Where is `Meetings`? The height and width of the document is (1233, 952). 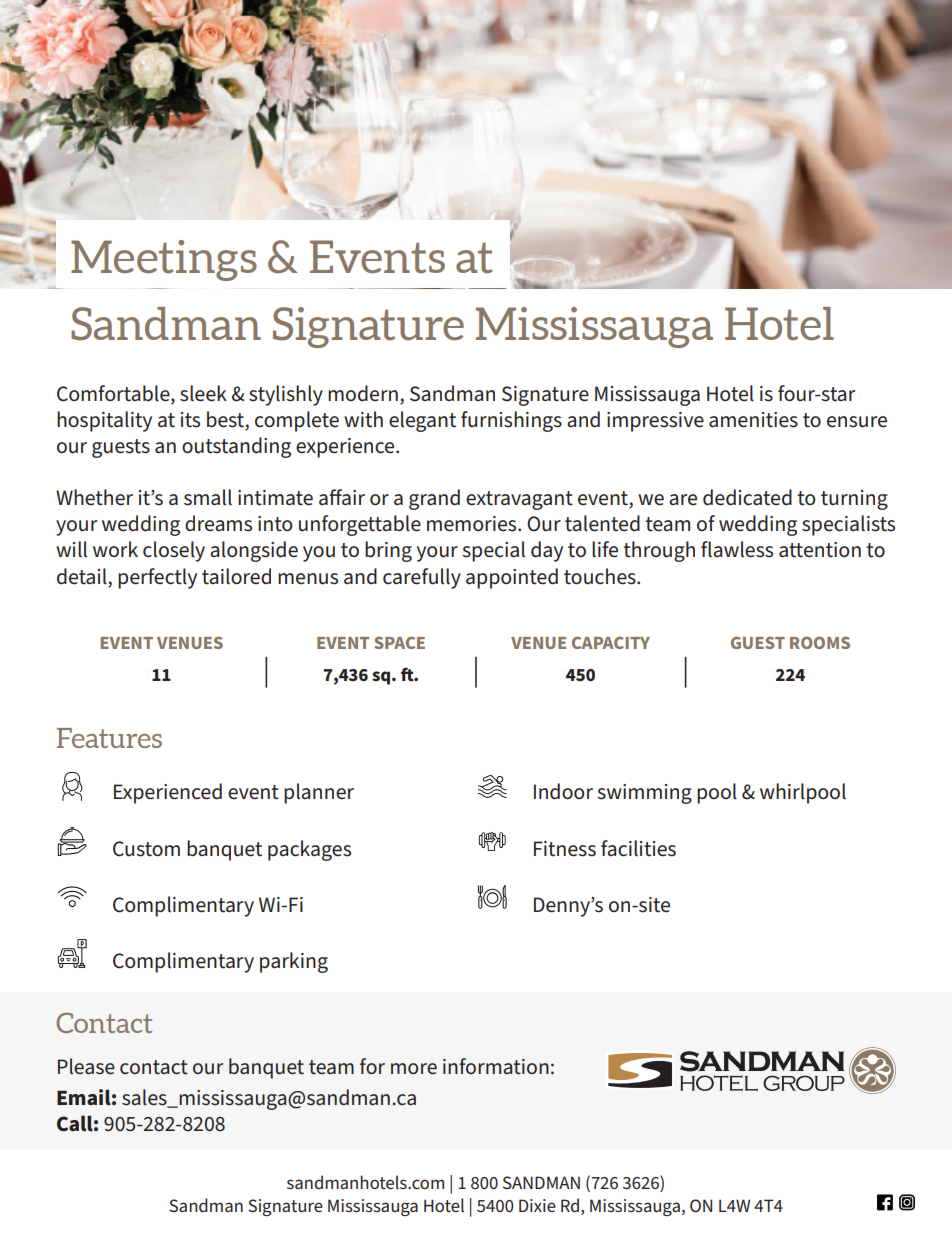 Meetings is located at coordinates (164, 260).
